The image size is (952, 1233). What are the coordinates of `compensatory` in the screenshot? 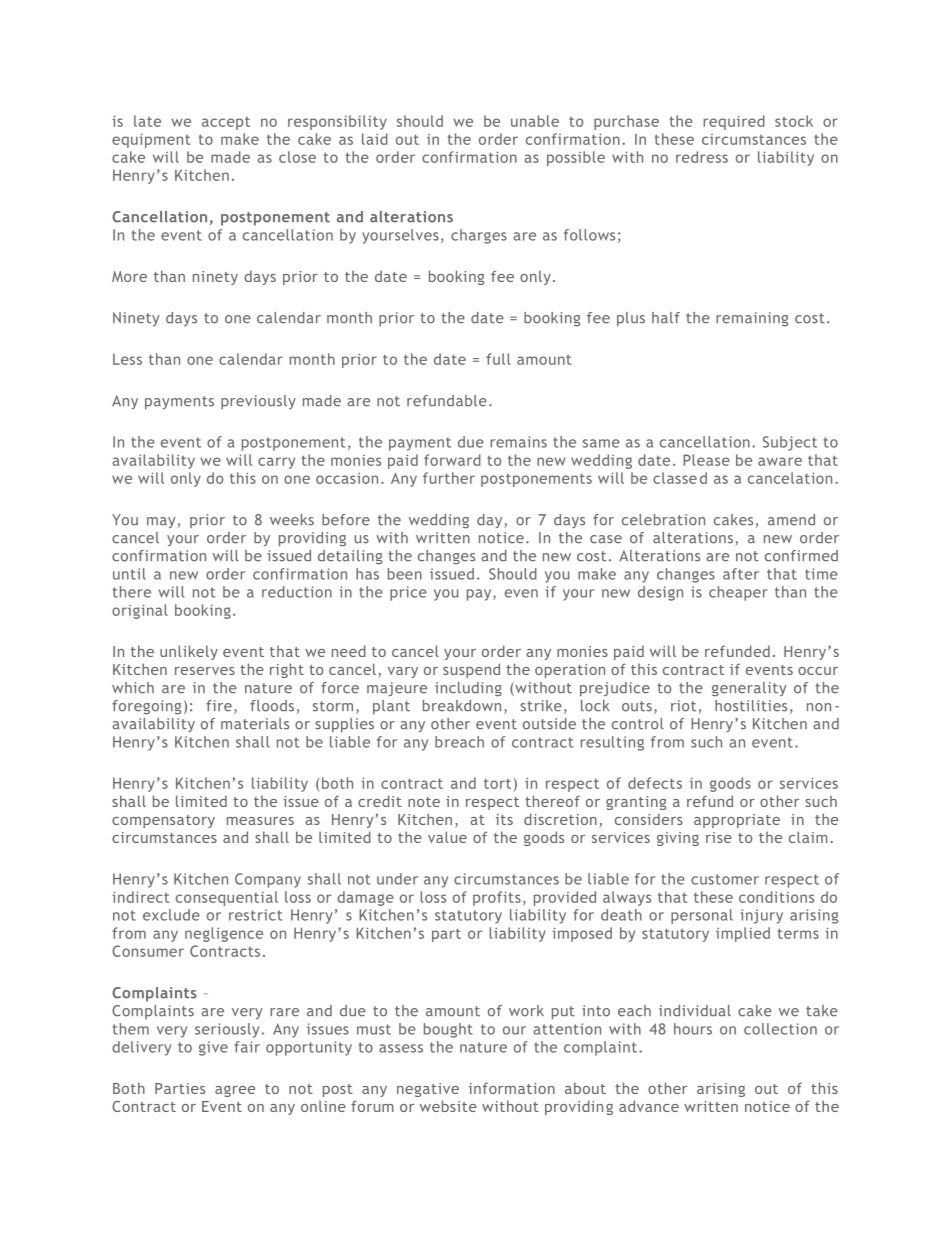 It's located at (163, 821).
